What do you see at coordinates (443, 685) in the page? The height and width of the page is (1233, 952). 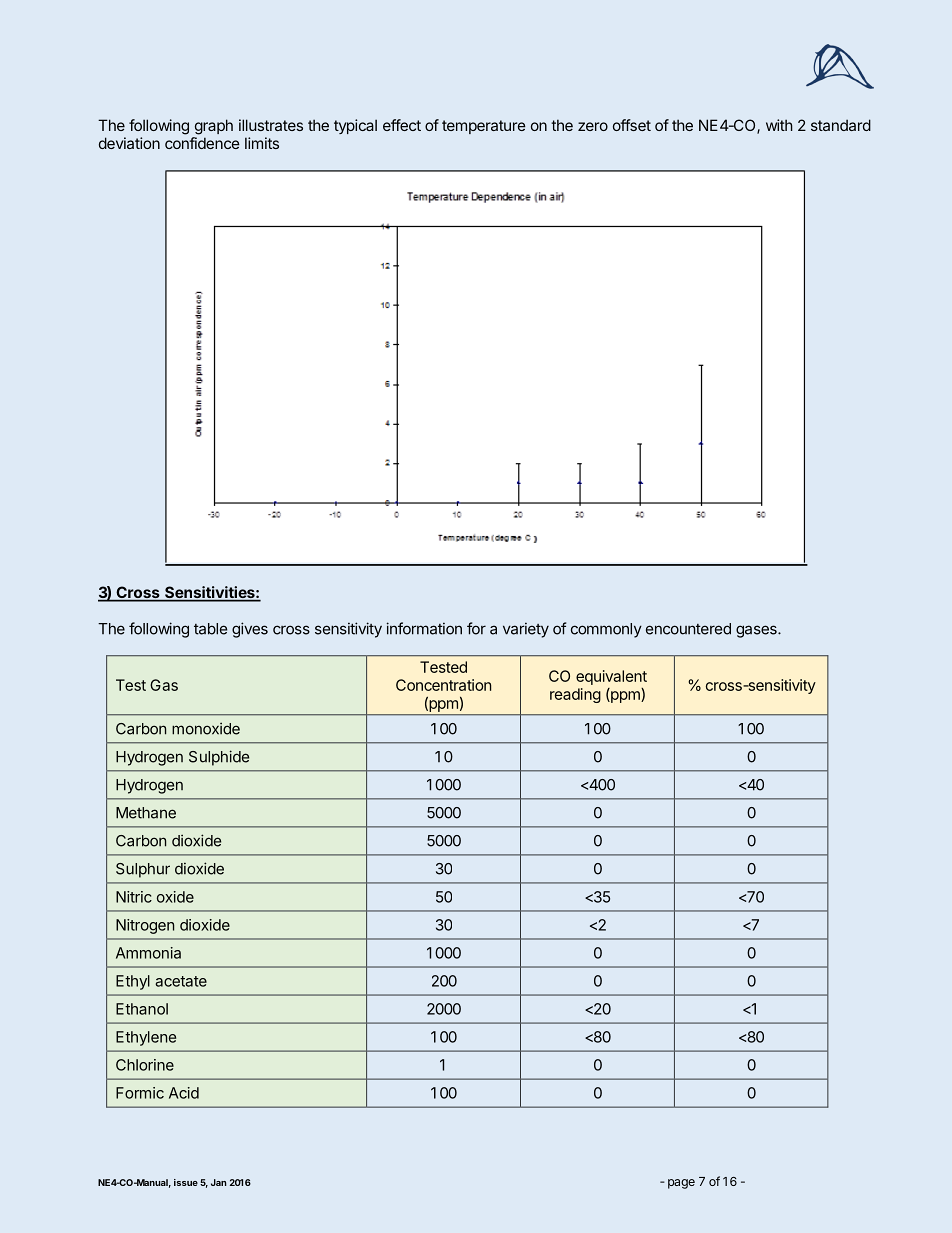 I see `Concentration` at bounding box center [443, 685].
